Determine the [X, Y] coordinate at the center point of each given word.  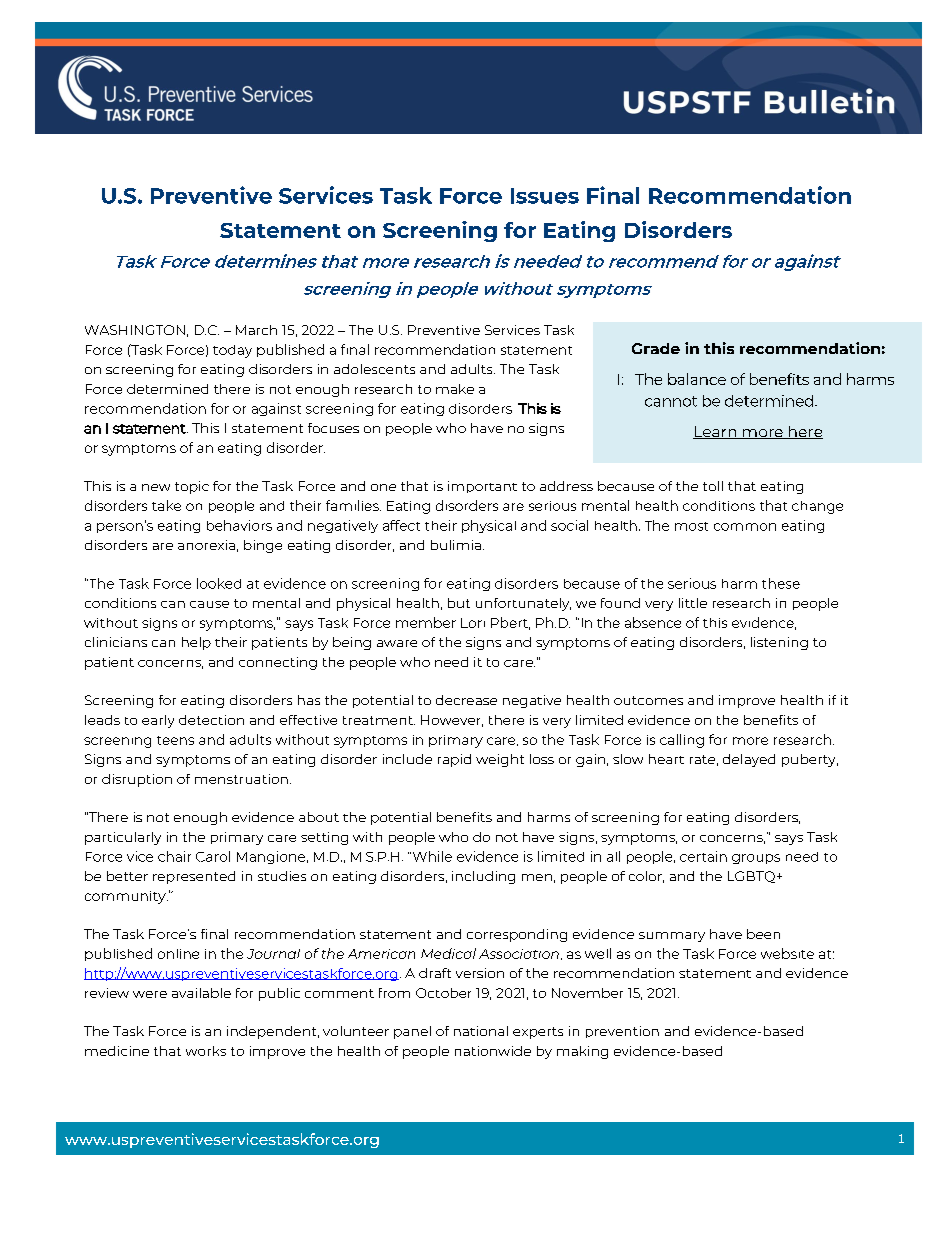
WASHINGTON [135, 330]
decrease [466, 700]
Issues [545, 196]
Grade [656, 348]
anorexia [206, 545]
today [232, 351]
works [206, 1051]
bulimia [456, 545]
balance [697, 379]
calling [682, 741]
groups [756, 859]
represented [194, 877]
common [745, 527]
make [455, 389]
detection [211, 720]
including [483, 877]
